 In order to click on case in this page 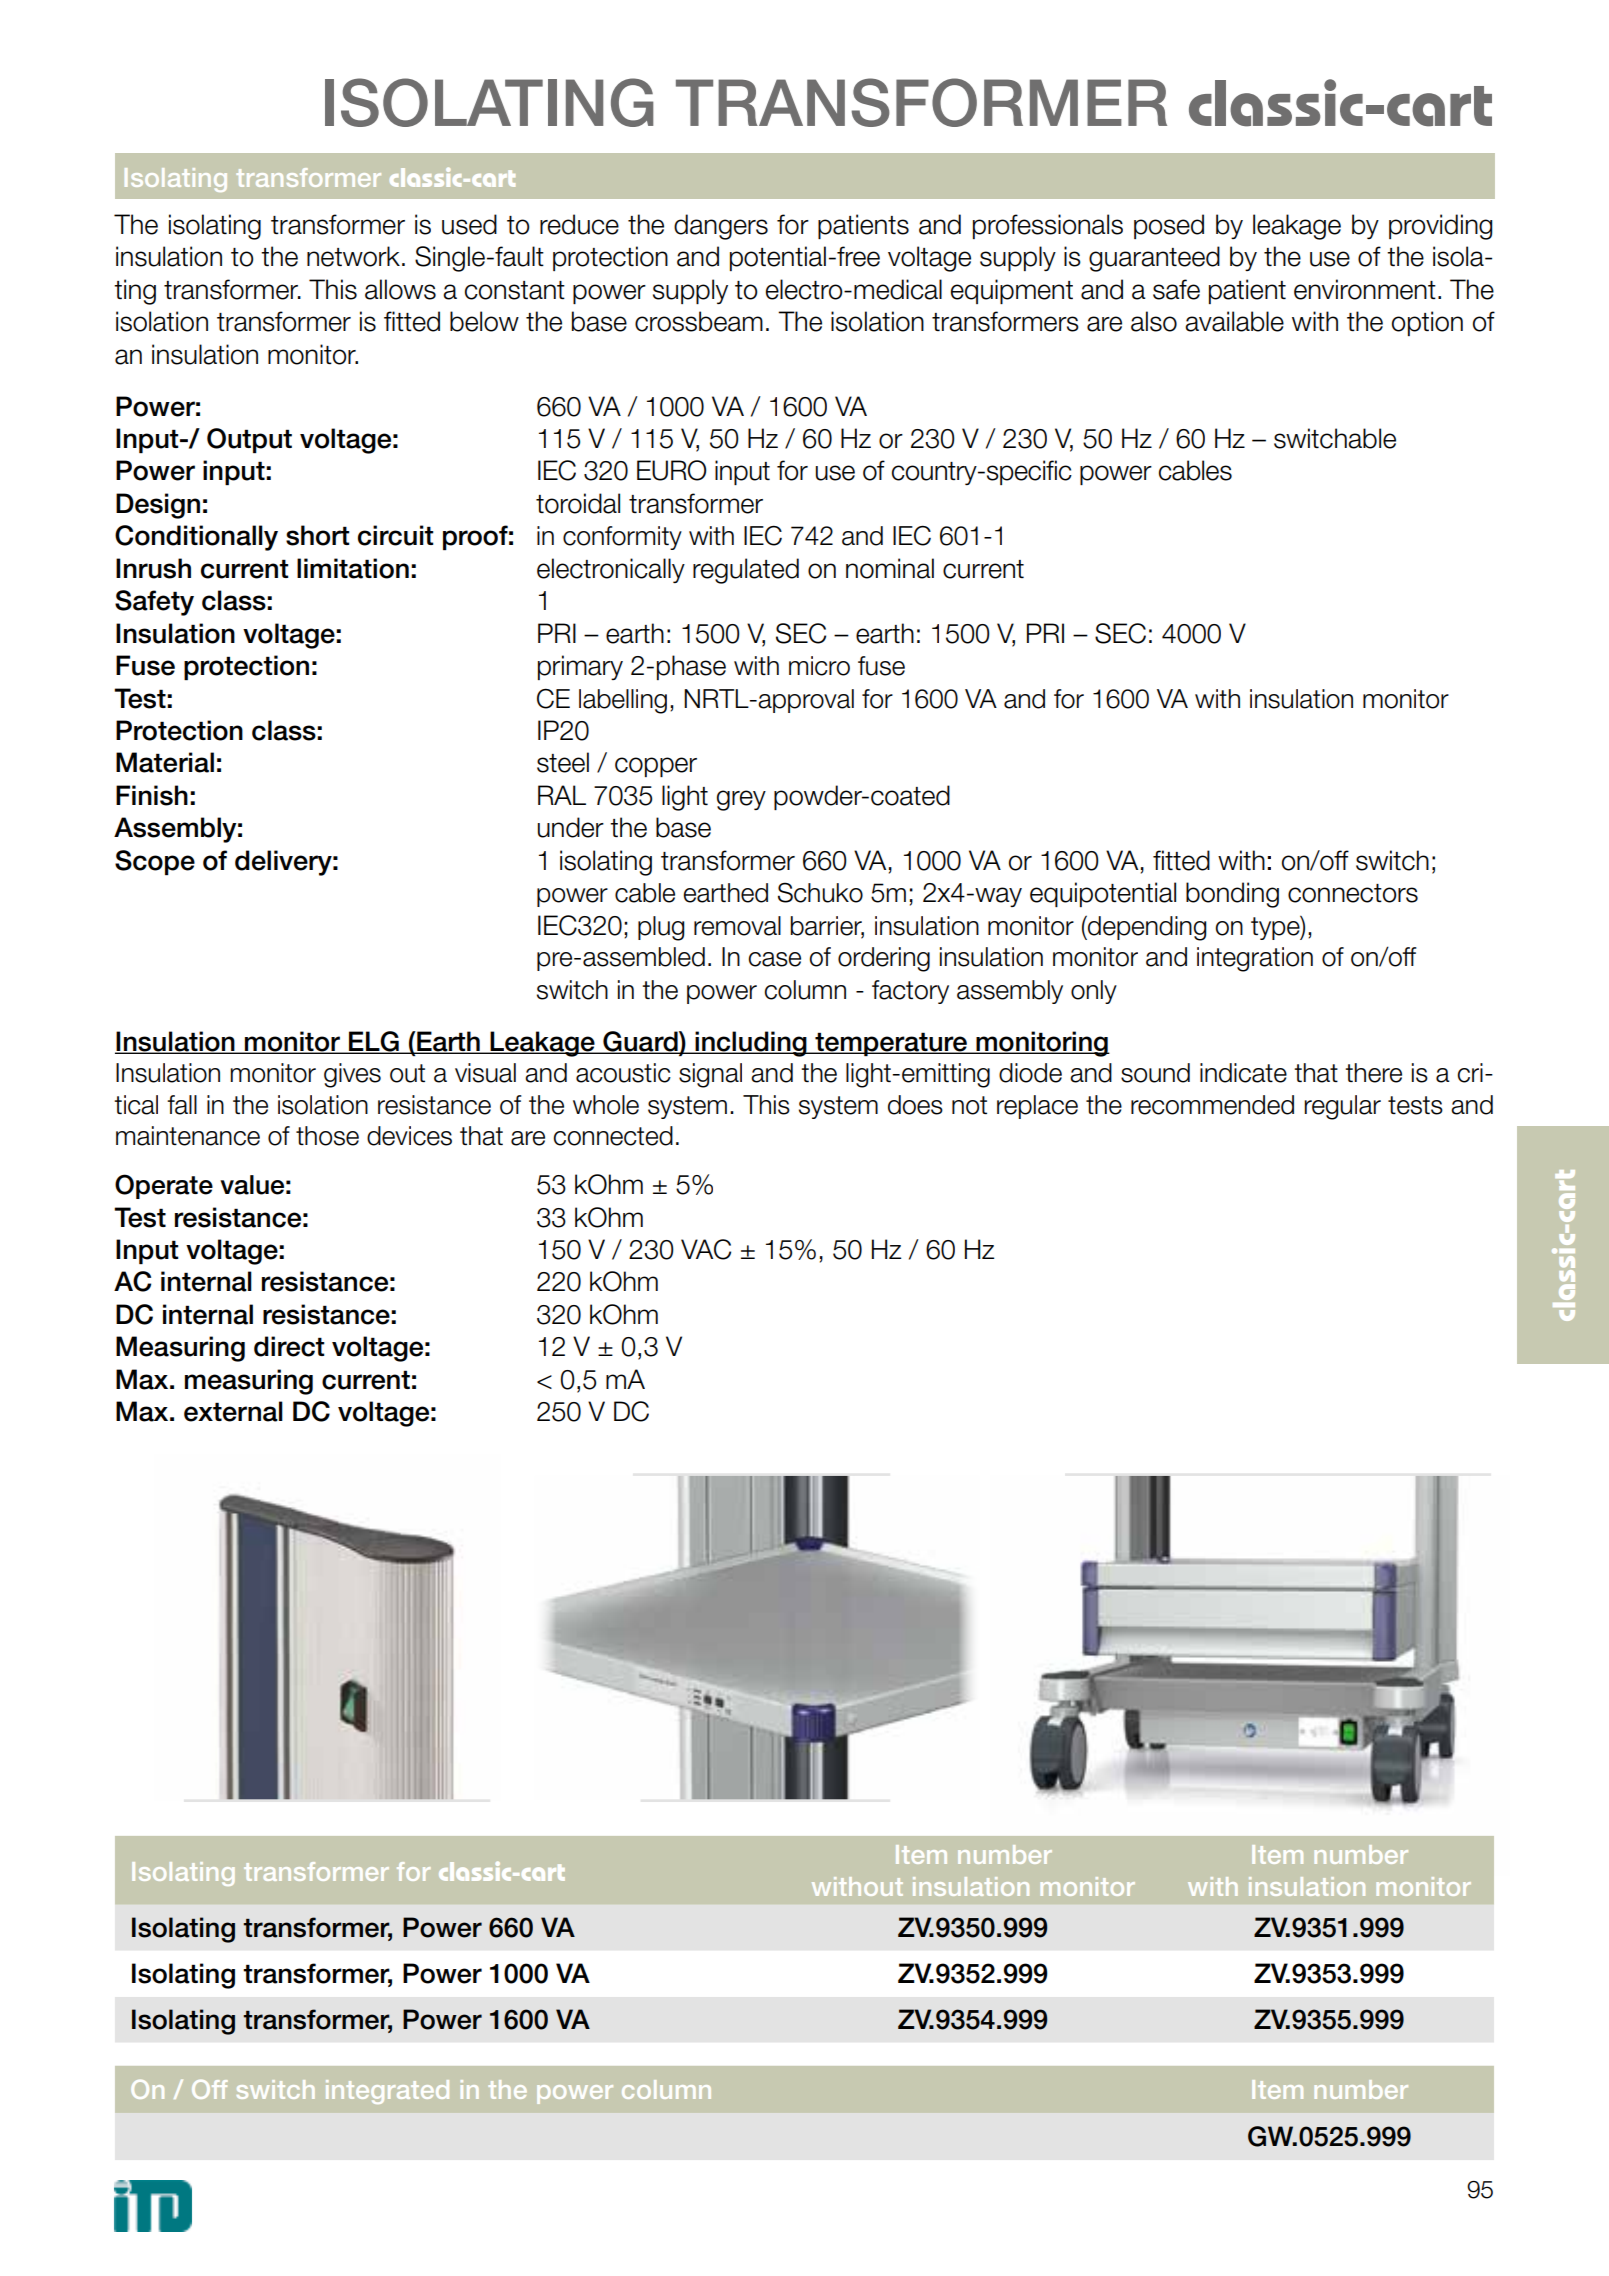, I will do `click(774, 959)`.
